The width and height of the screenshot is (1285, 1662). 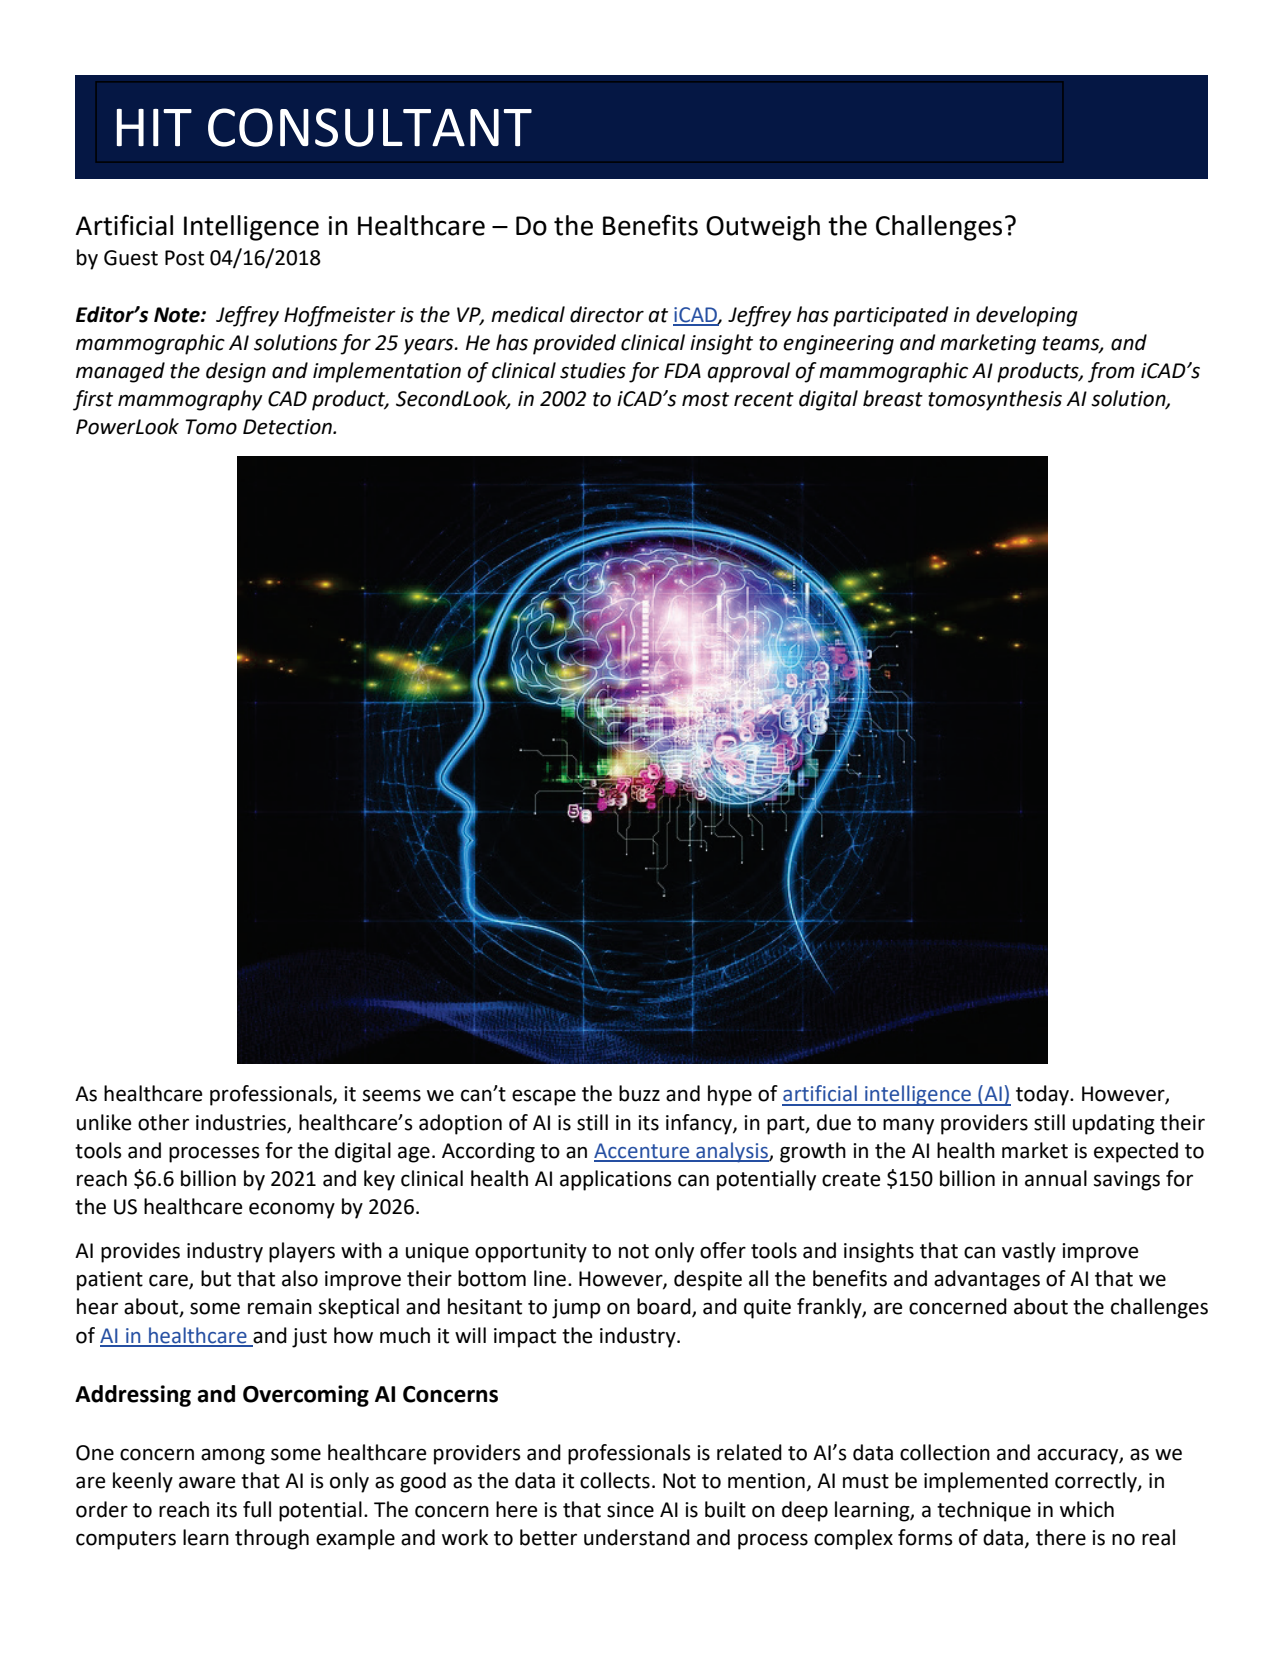 What do you see at coordinates (392, 1095) in the screenshot?
I see `seems` at bounding box center [392, 1095].
